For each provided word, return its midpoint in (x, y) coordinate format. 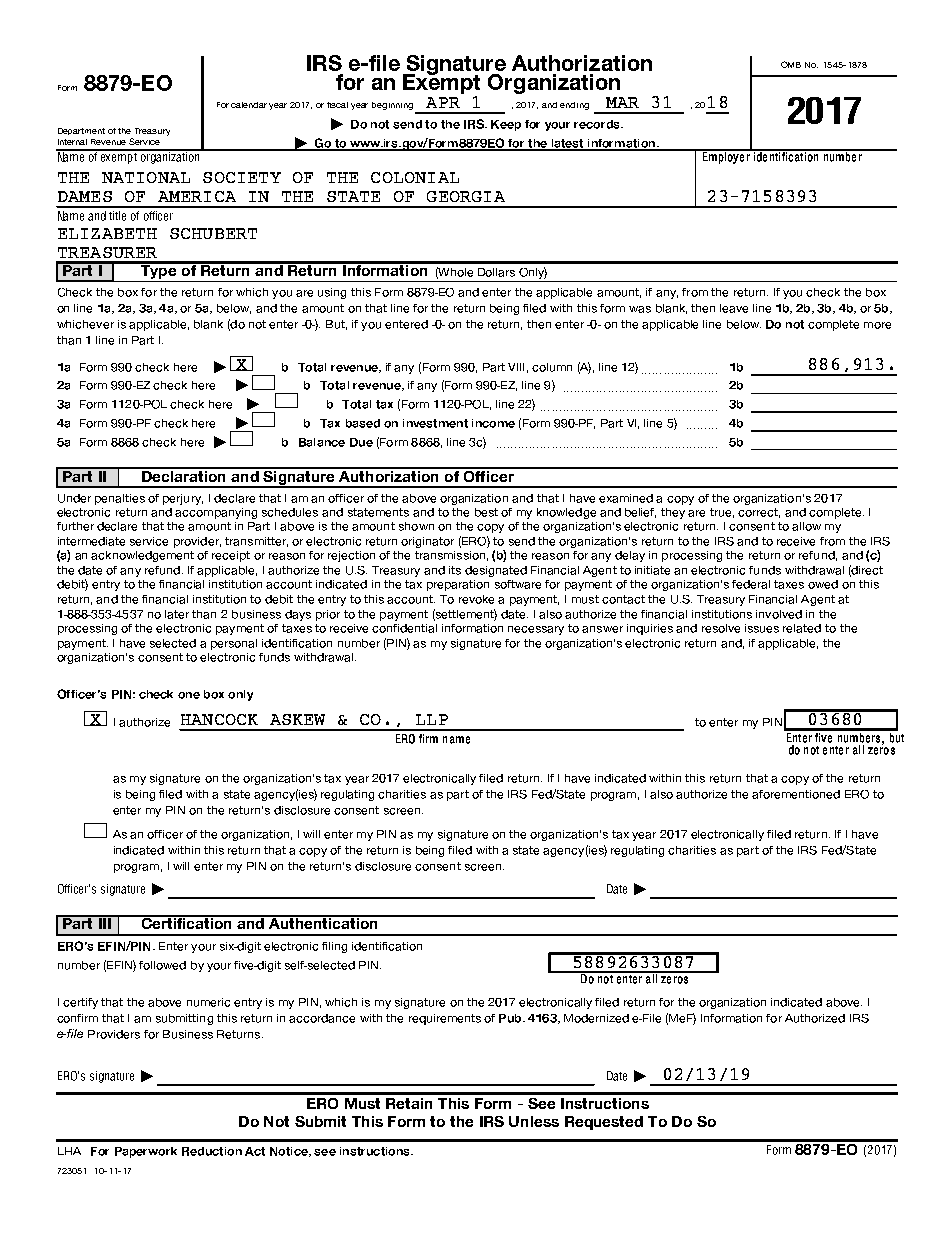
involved (779, 614)
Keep (506, 125)
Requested (604, 1123)
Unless (534, 1121)
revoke (476, 599)
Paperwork (146, 1152)
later (177, 614)
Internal (72, 142)
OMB (791, 64)
